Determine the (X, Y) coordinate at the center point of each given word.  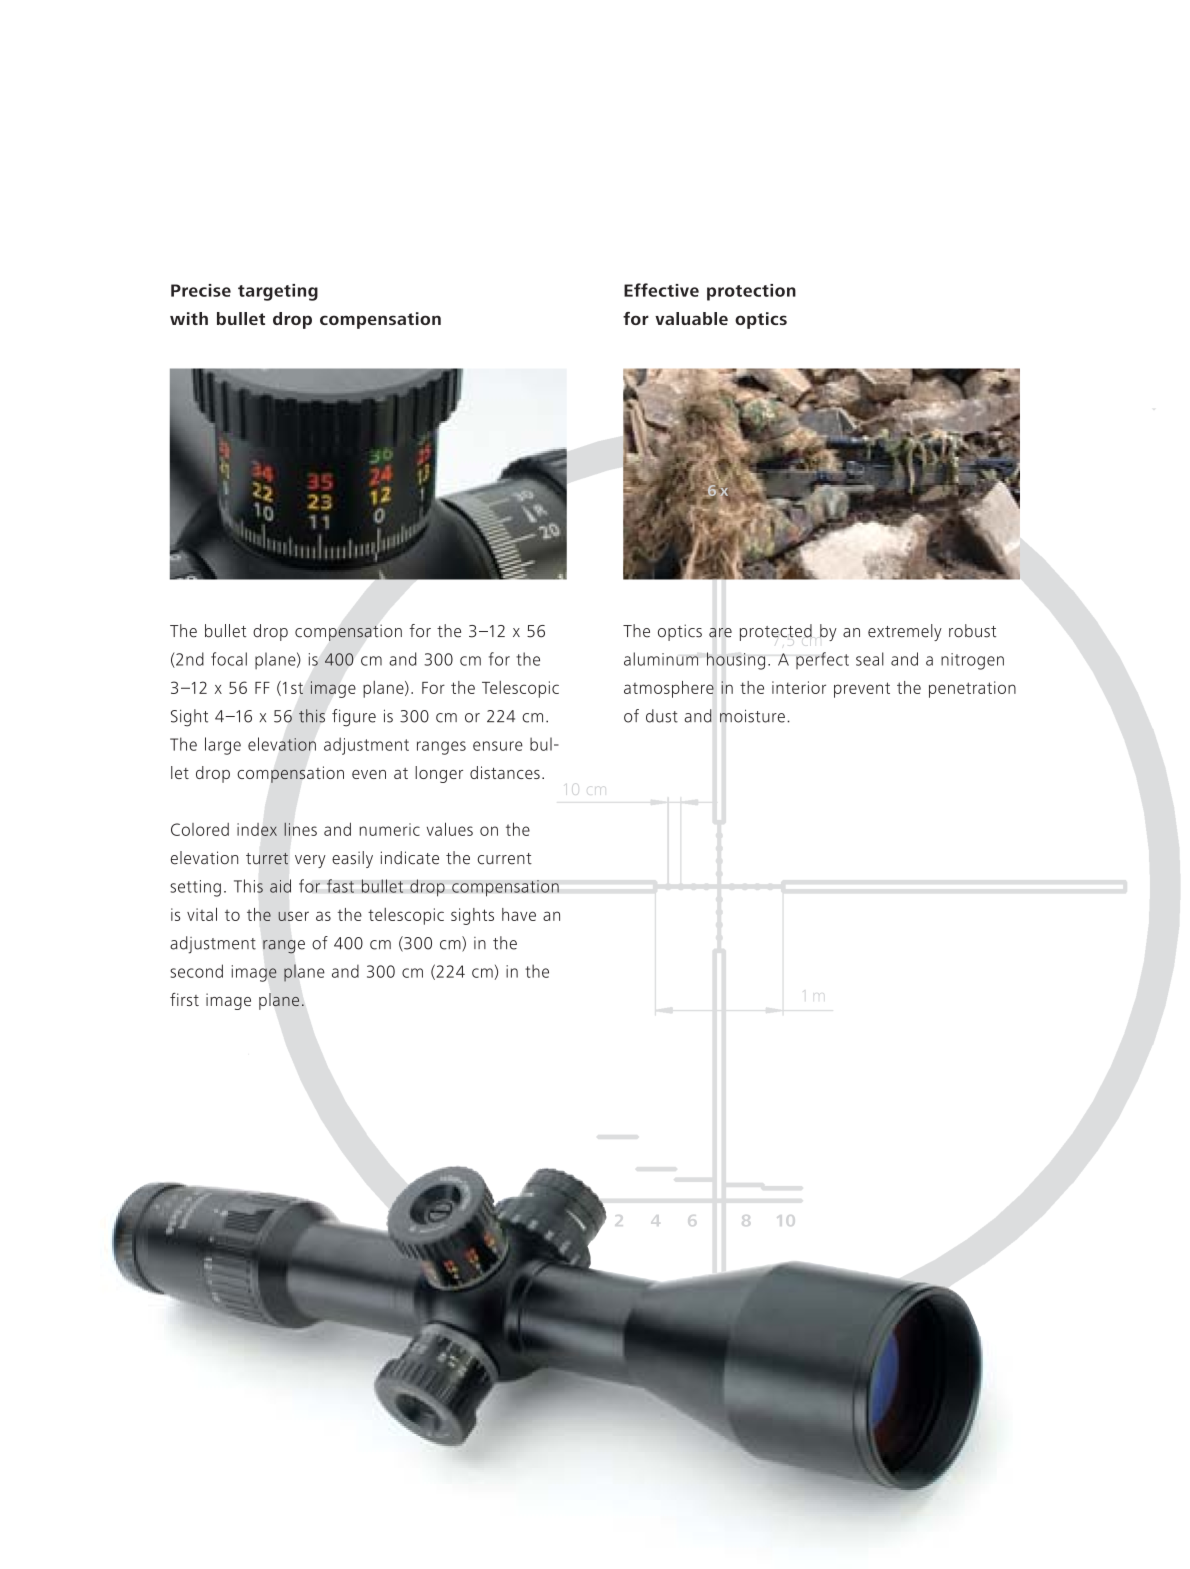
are (720, 633)
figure (354, 718)
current (504, 859)
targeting (278, 292)
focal (229, 659)
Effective (661, 290)
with (189, 318)
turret (267, 859)
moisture (752, 716)
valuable (691, 318)
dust (662, 716)
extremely (905, 632)
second (196, 971)
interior (799, 687)
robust (972, 631)
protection (751, 292)
